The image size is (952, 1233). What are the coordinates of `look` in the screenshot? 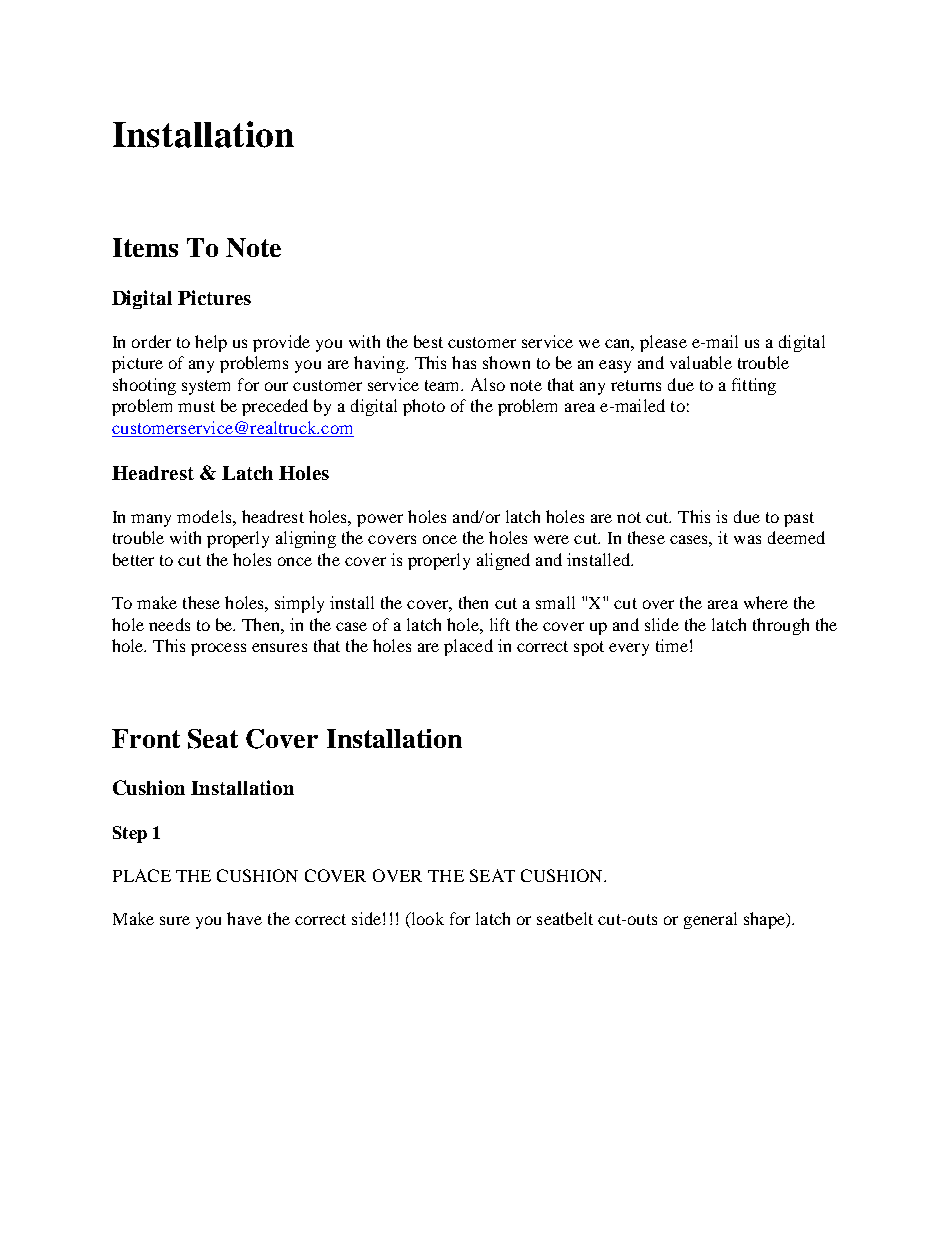 It's located at (426, 920).
